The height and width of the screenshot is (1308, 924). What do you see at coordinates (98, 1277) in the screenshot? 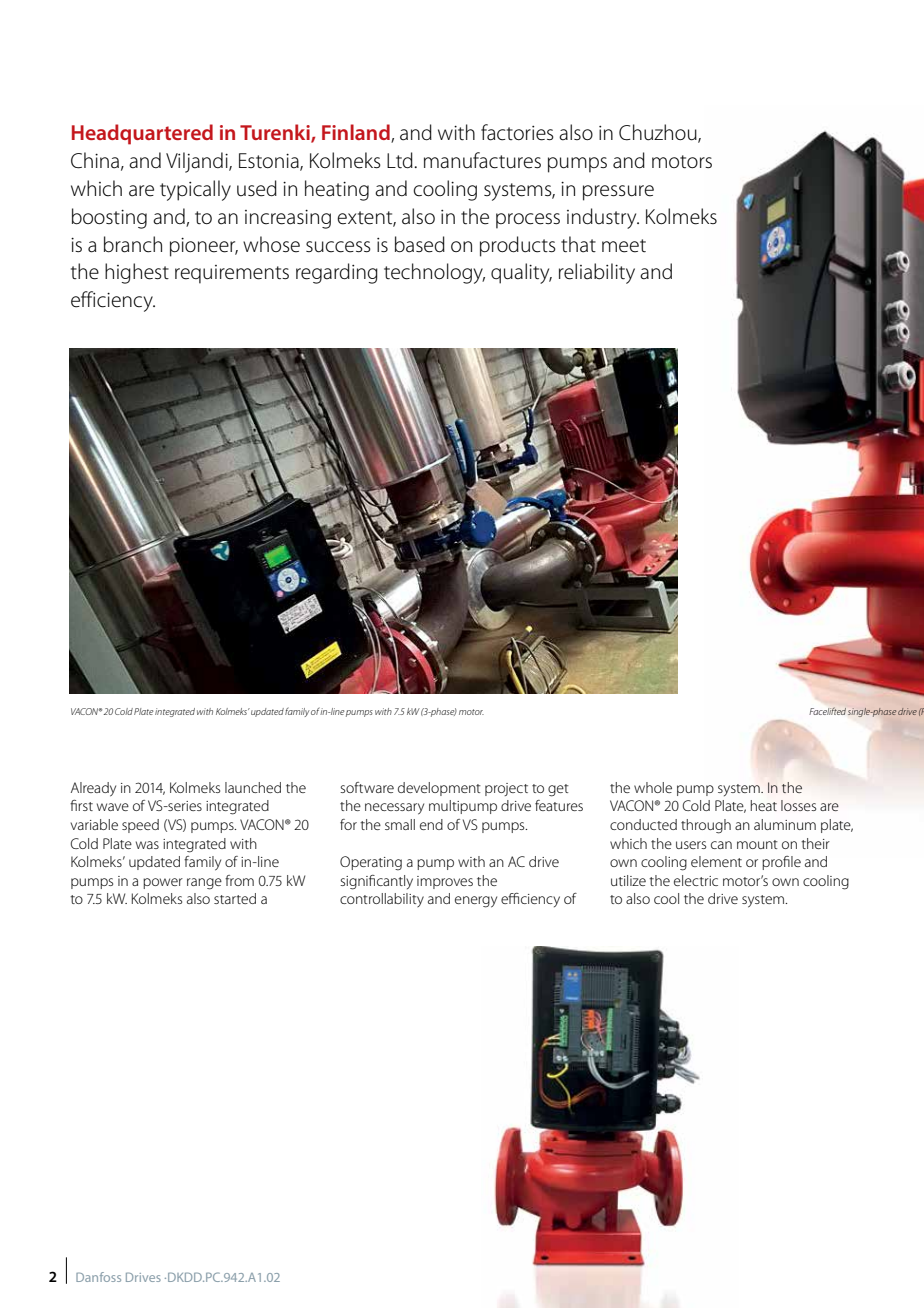
I see `Danfoss` at bounding box center [98, 1277].
